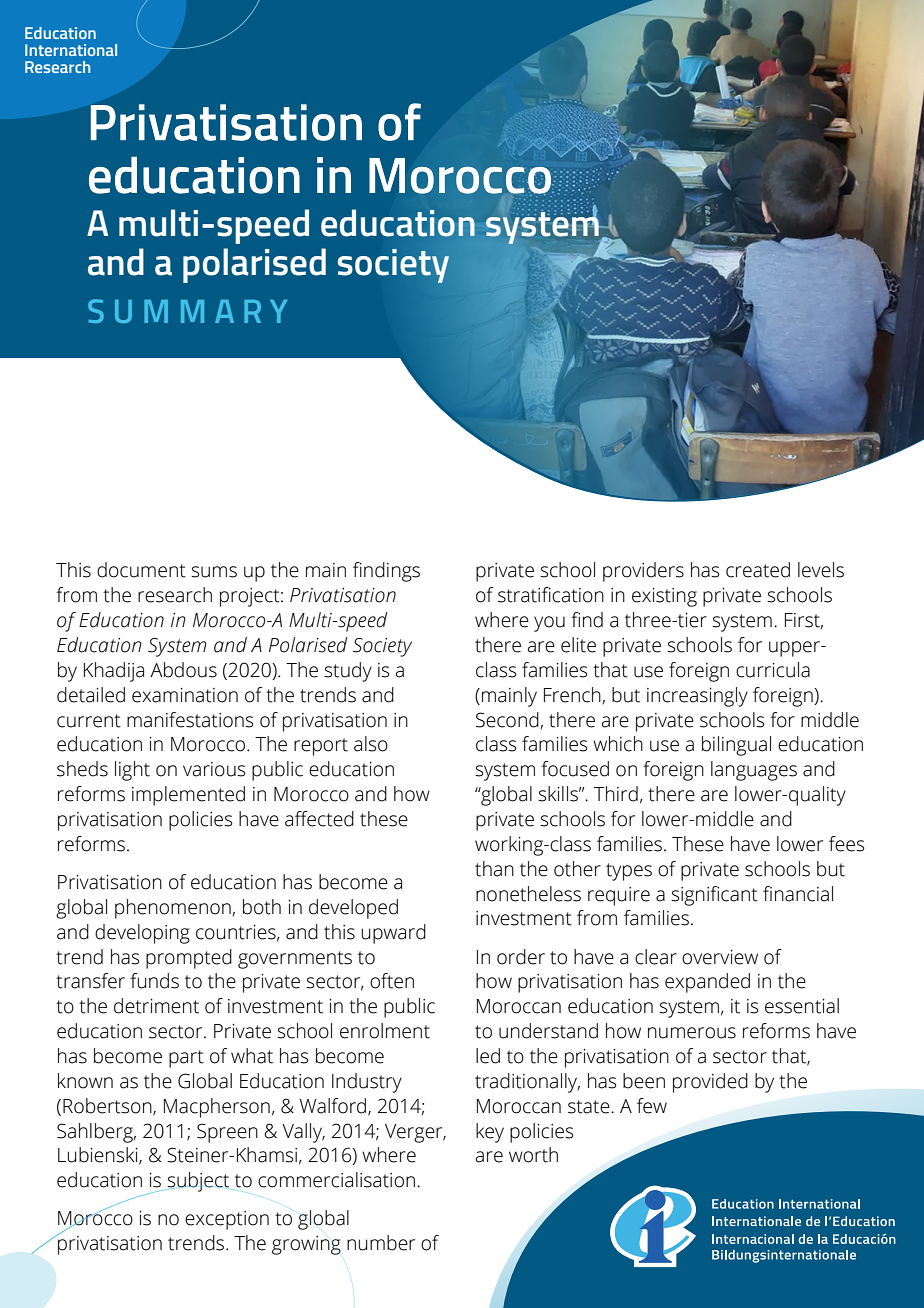  I want to click on International, so click(71, 50).
